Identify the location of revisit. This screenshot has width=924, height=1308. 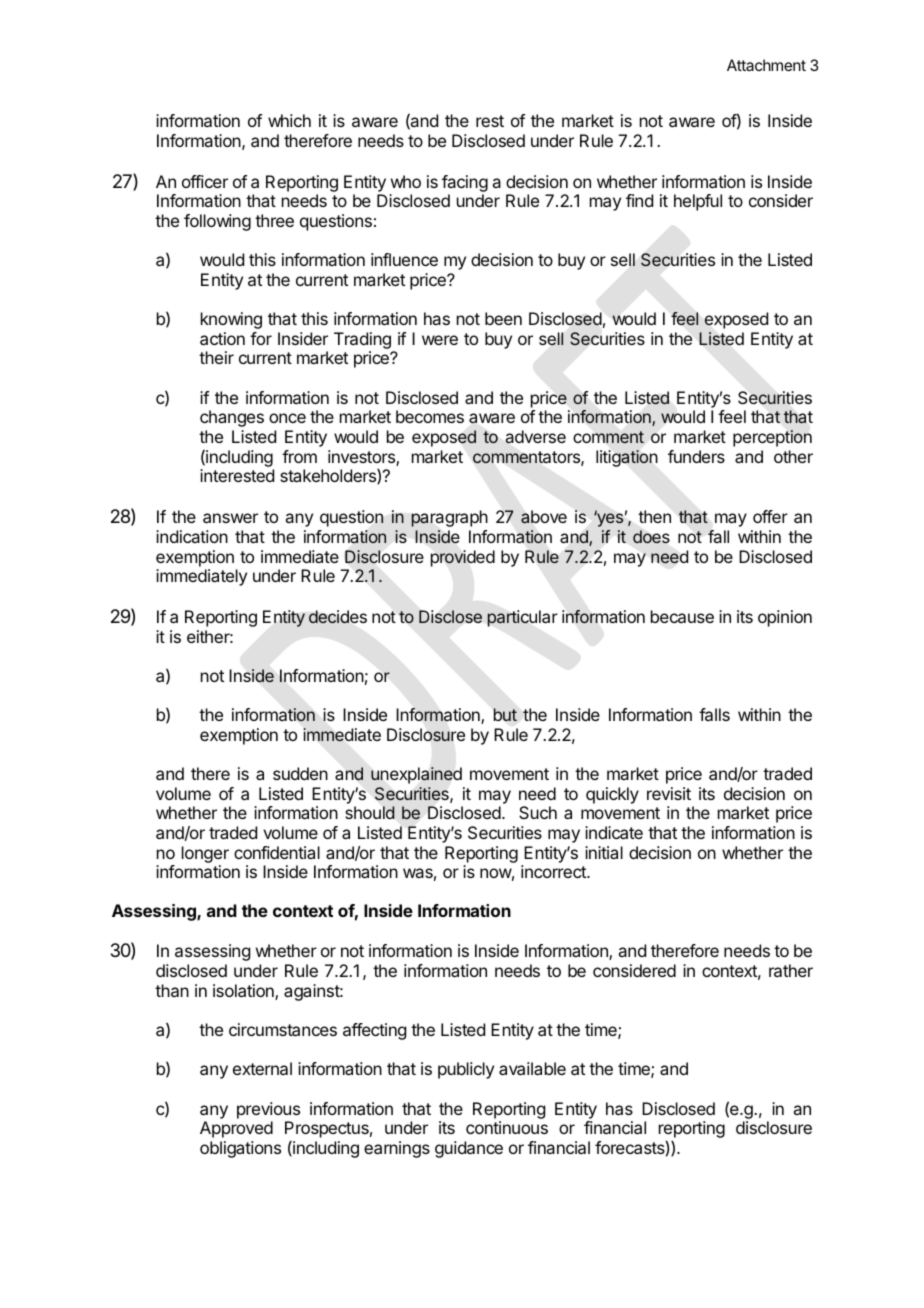
(669, 793).
